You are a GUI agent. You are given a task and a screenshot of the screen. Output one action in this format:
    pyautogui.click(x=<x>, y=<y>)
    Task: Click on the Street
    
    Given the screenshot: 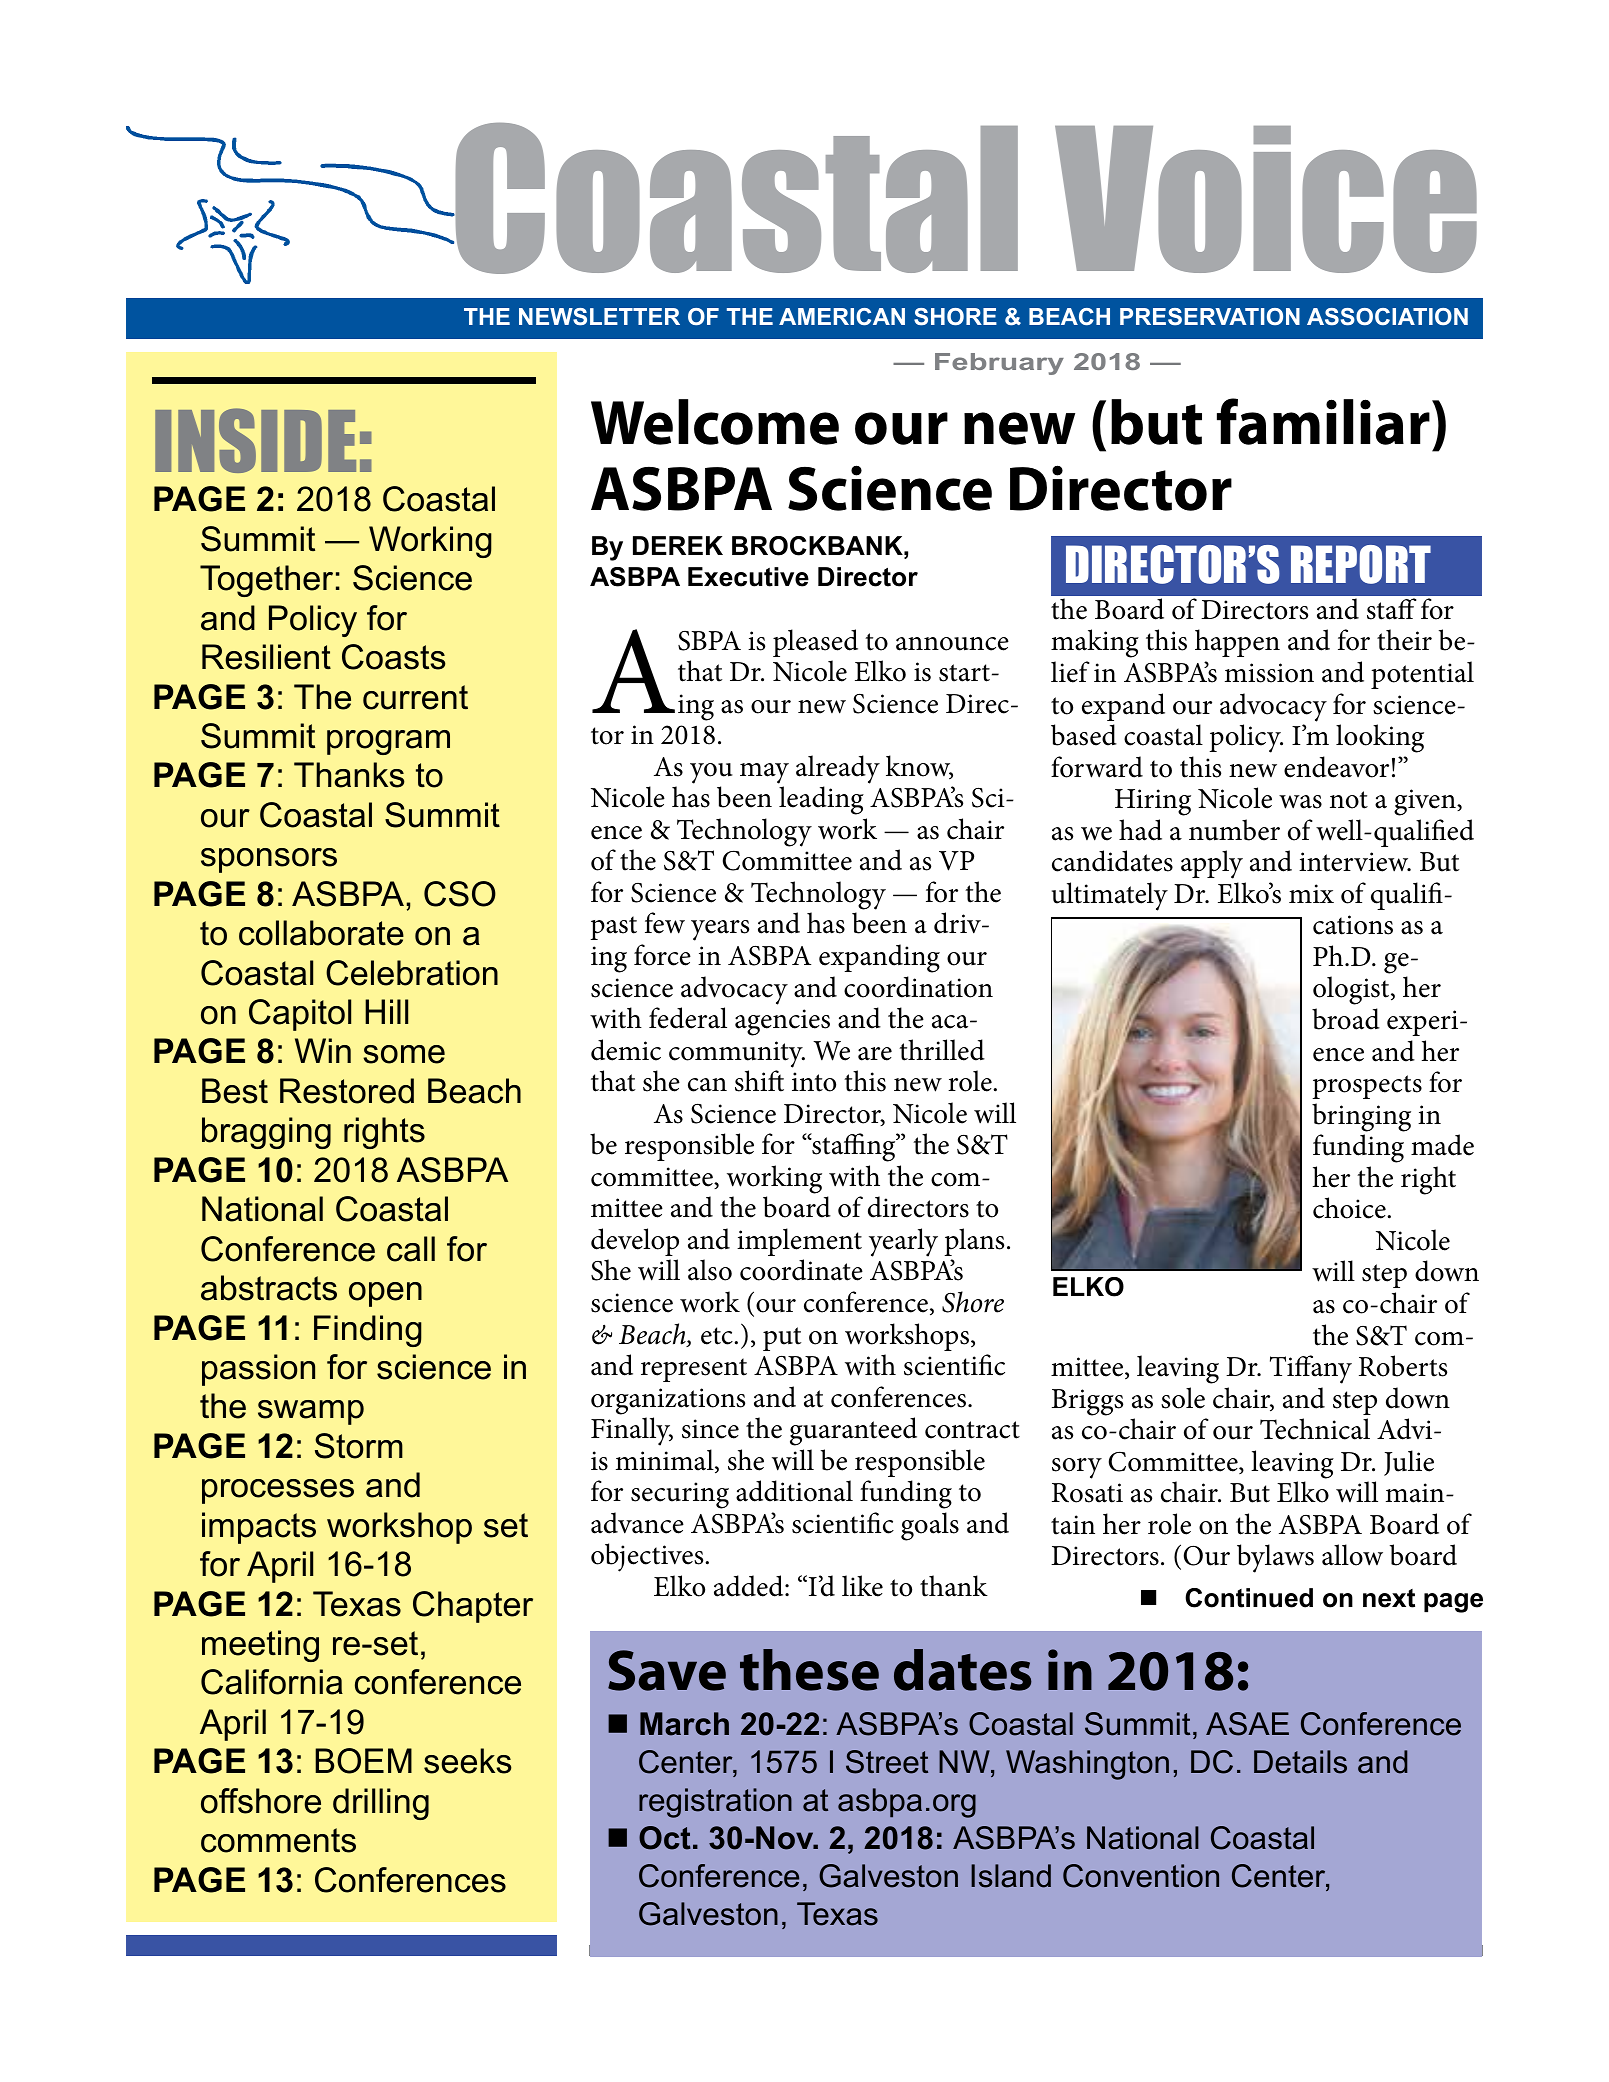 What is the action you would take?
    pyautogui.click(x=887, y=1762)
